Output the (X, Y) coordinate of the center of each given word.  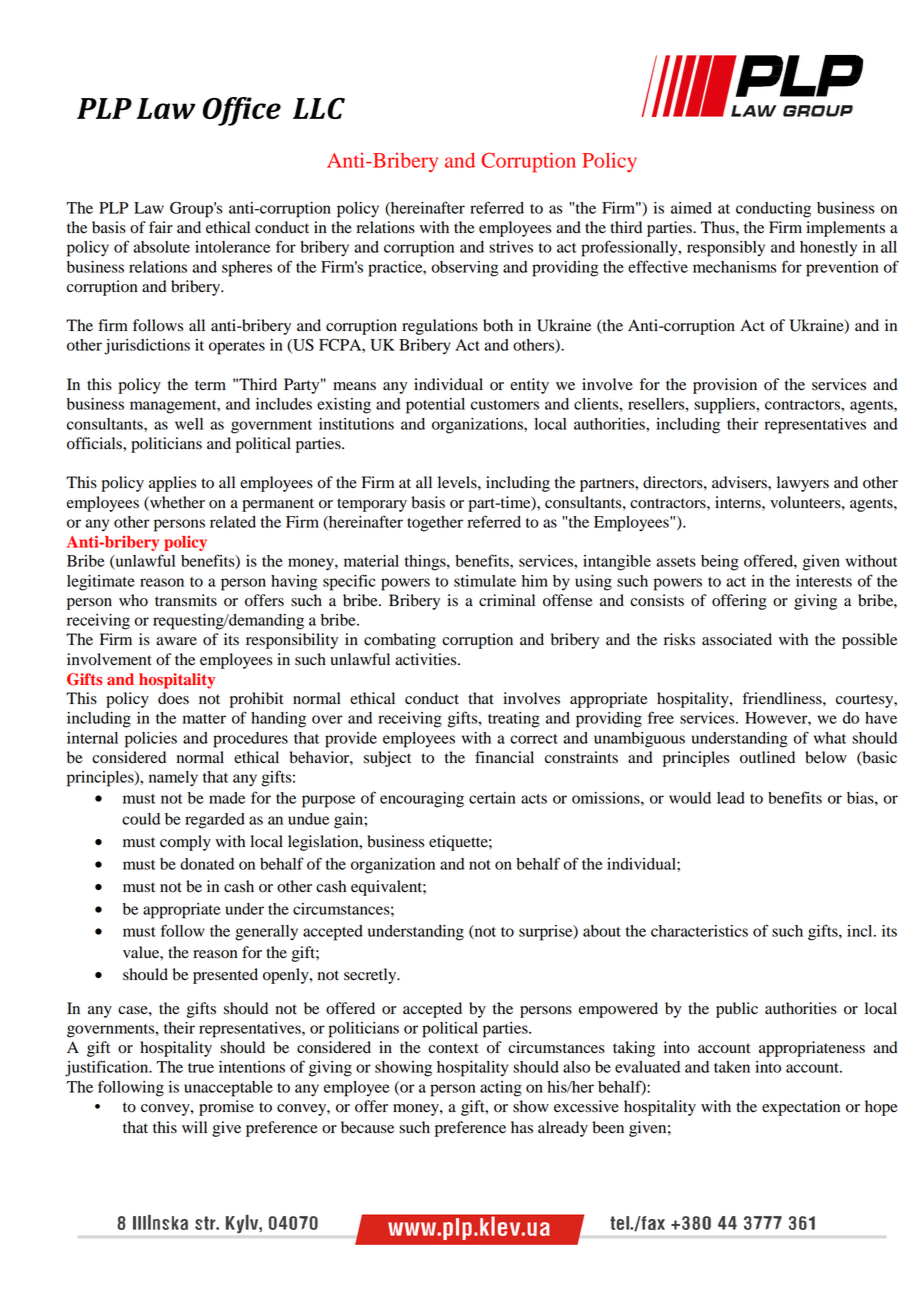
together (435, 524)
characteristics (699, 931)
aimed (691, 208)
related (233, 522)
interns (739, 502)
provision (725, 386)
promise (226, 1108)
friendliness (783, 698)
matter (204, 719)
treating (514, 720)
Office (242, 111)
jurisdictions (147, 347)
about (602, 931)
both (498, 325)
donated (207, 864)
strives (511, 247)
